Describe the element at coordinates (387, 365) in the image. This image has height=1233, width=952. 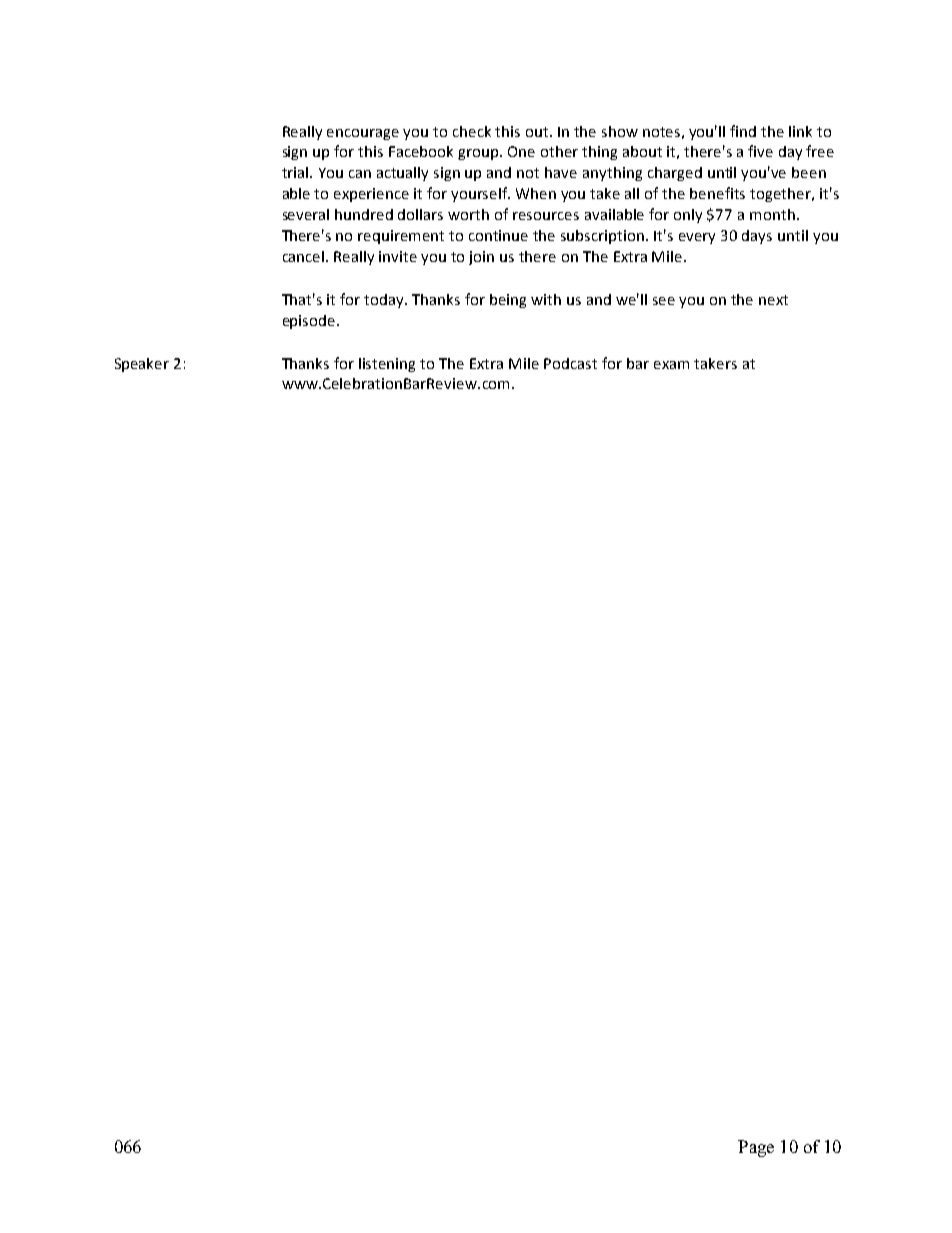
I see `listening` at that location.
